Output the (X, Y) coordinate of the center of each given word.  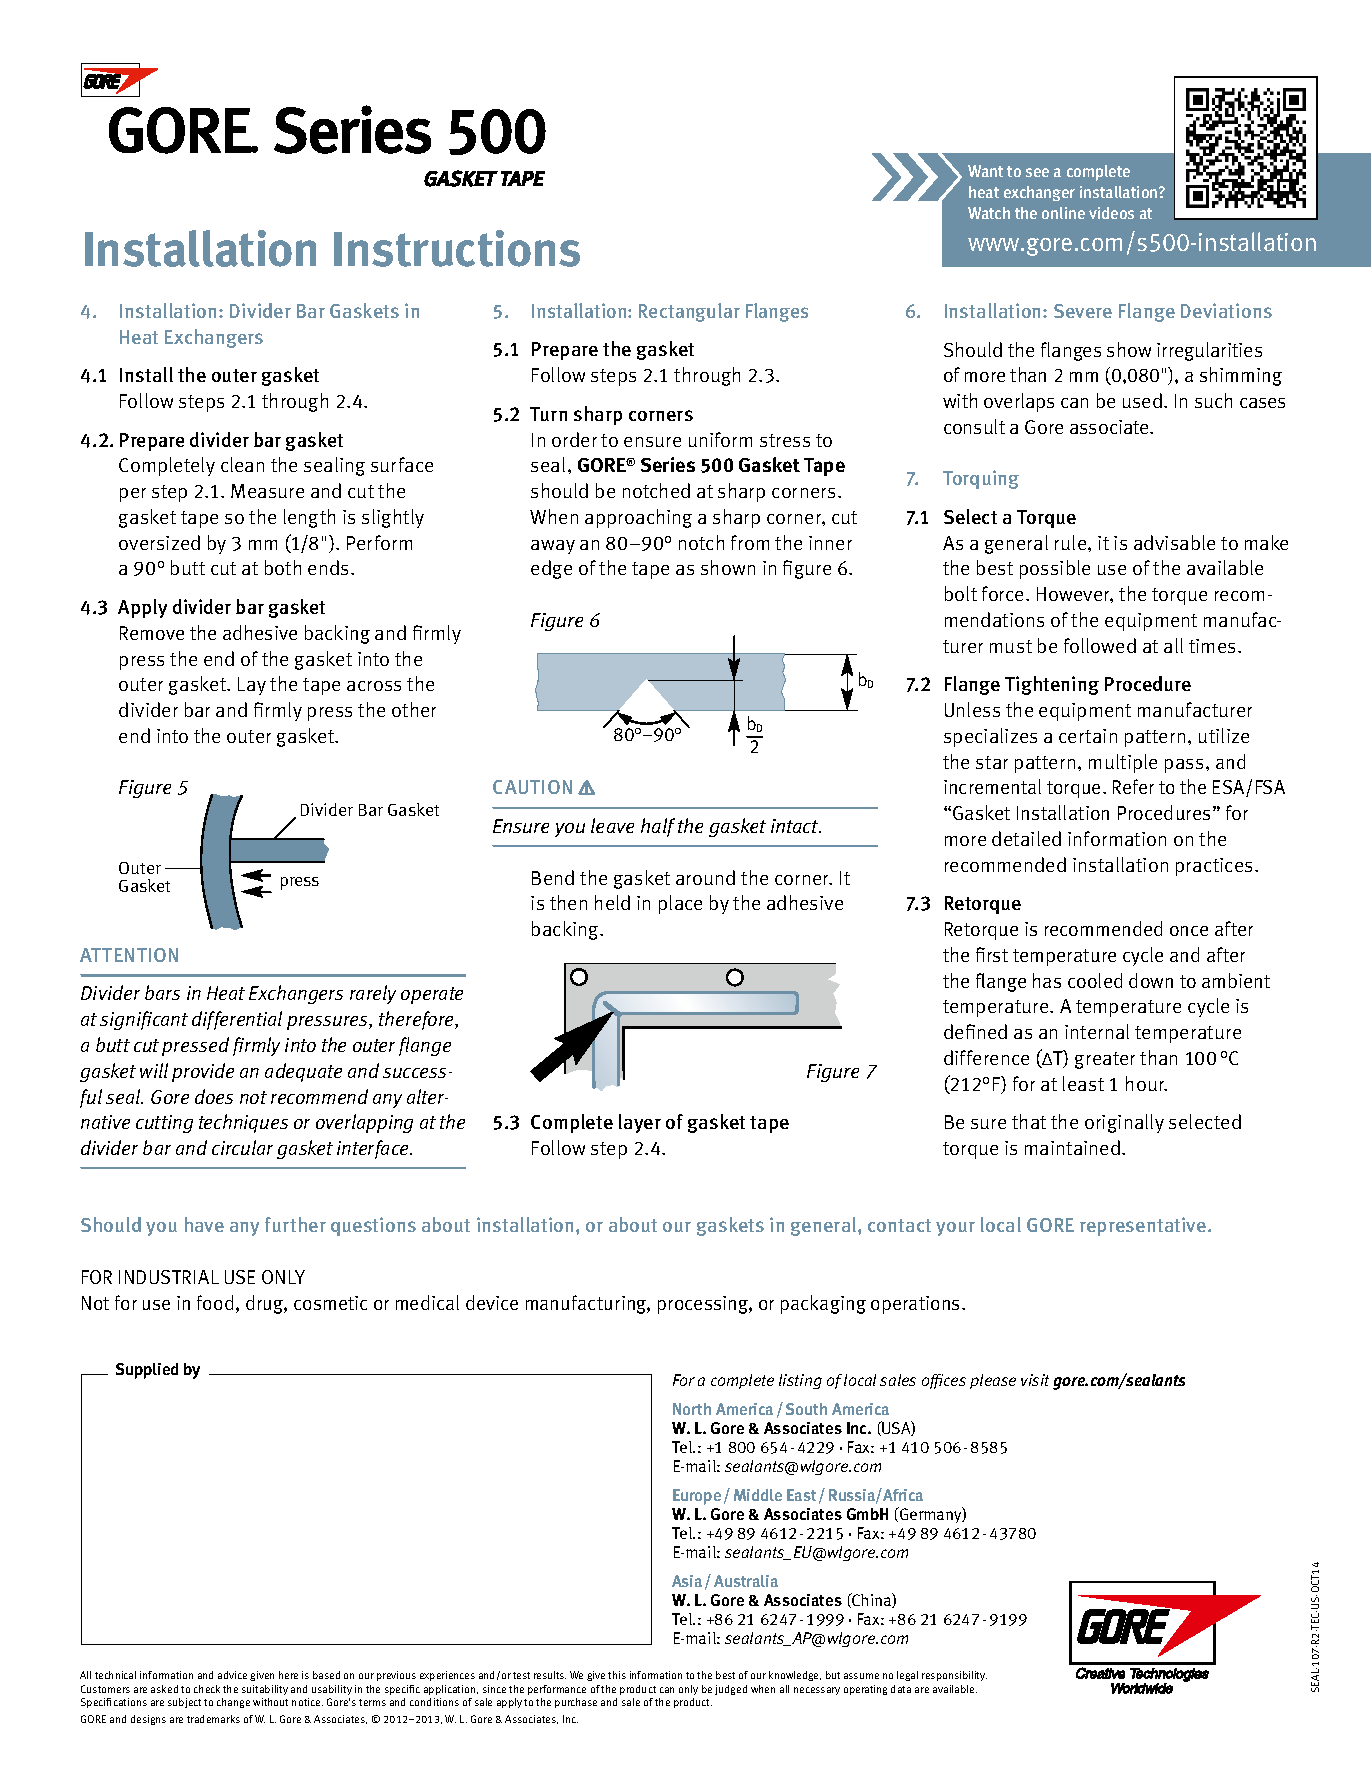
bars (162, 992)
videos (1111, 213)
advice (232, 1675)
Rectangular (689, 312)
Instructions (457, 248)
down (1151, 980)
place (680, 904)
